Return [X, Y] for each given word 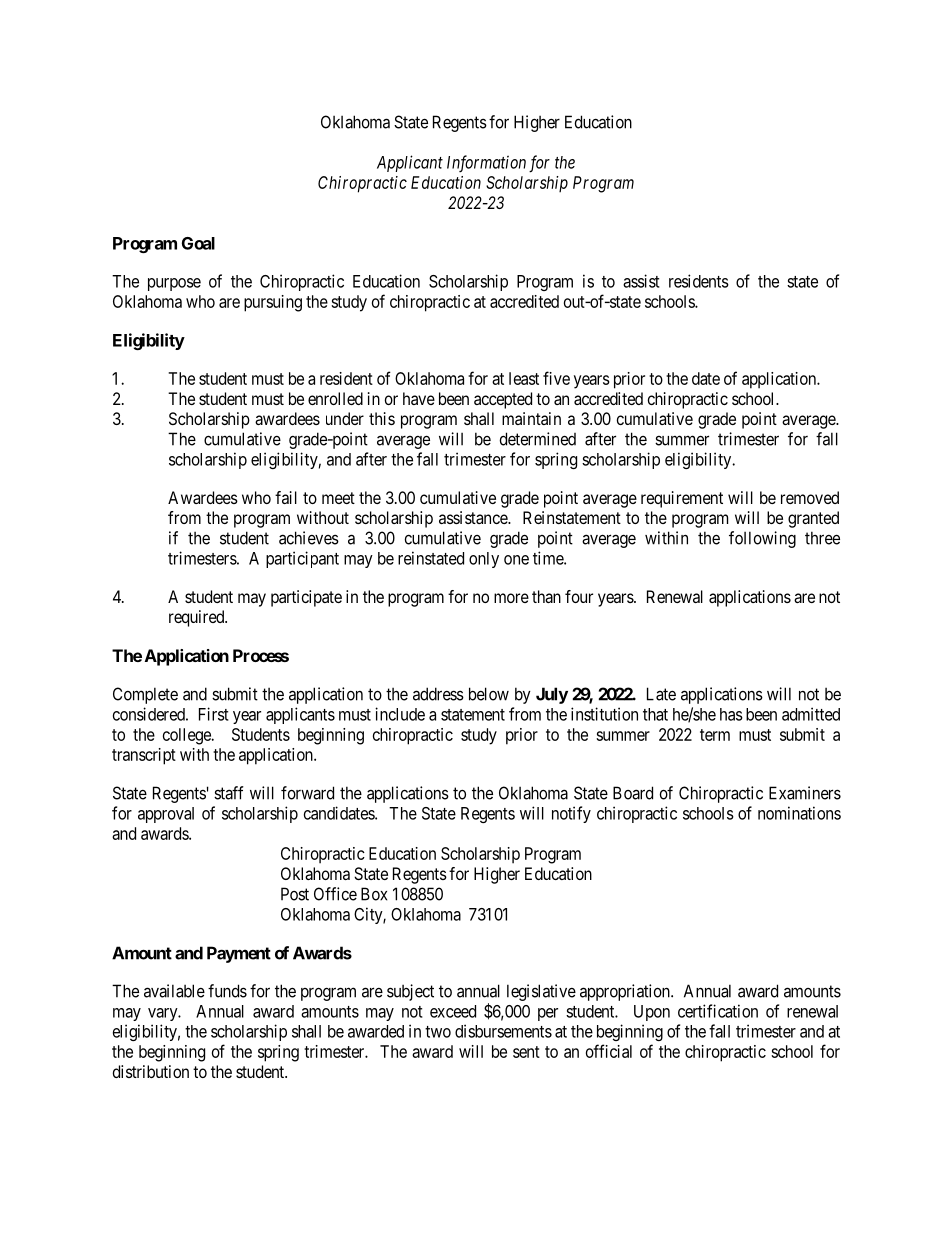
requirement [682, 499]
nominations [799, 813]
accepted [503, 400]
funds [227, 991]
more [511, 598]
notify [571, 814]
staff [229, 793]
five [556, 378]
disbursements [503, 1031]
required [198, 618]
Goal [198, 243]
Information [486, 164]
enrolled [335, 398]
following [762, 539]
